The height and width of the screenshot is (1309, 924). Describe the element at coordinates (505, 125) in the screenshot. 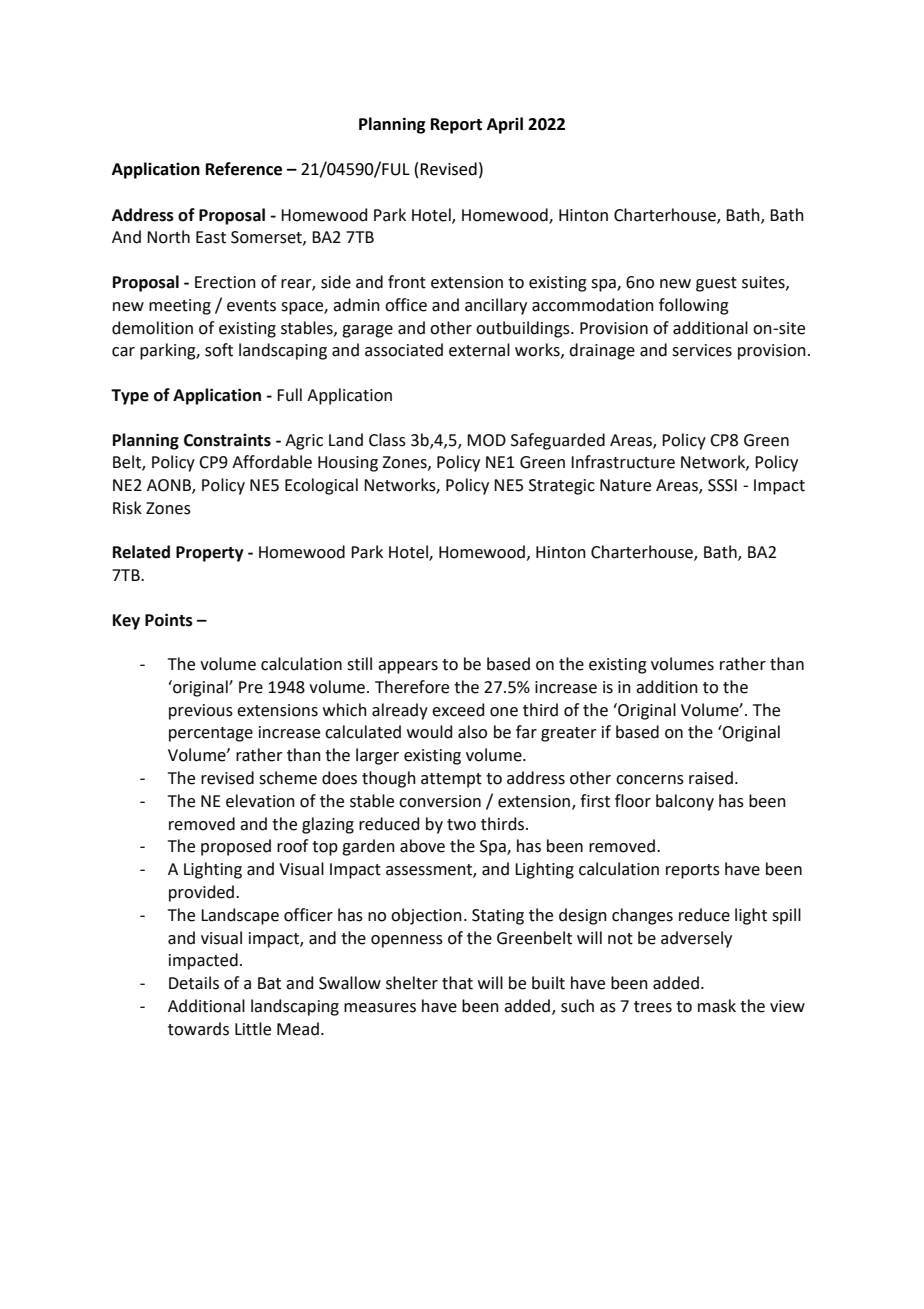

I see `April` at that location.
